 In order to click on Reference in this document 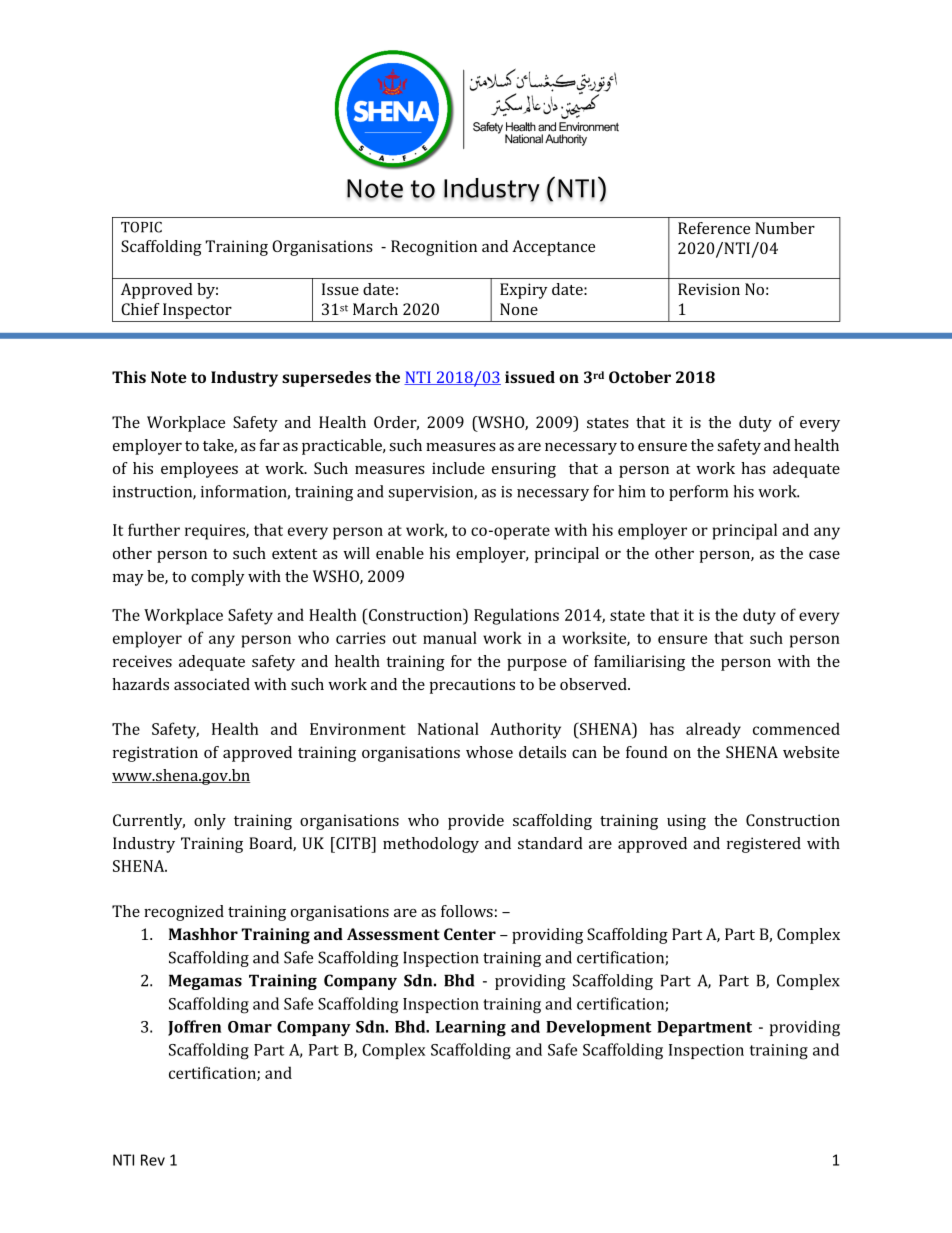, I will do `click(714, 228)`.
